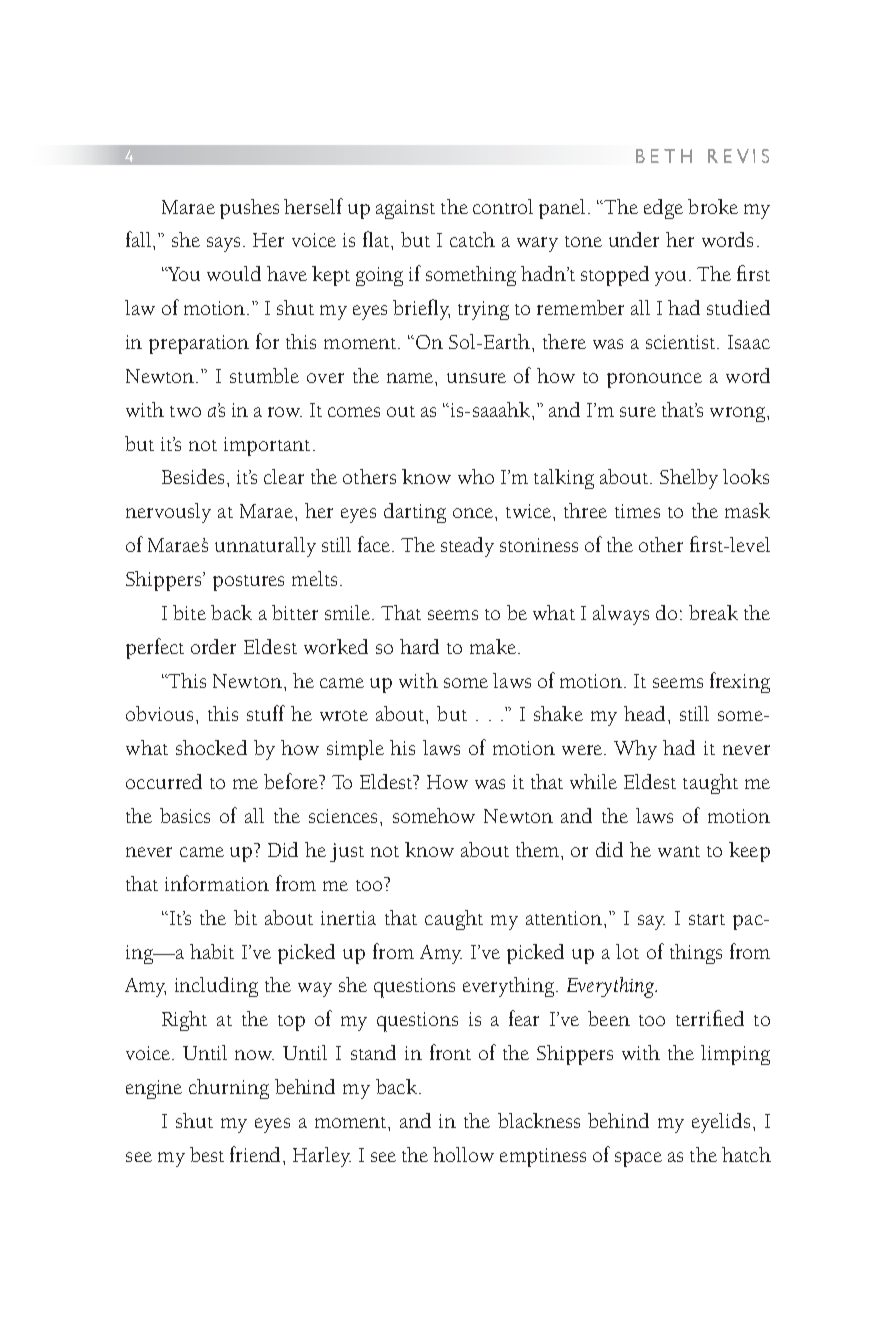  What do you see at coordinates (419, 646) in the screenshot?
I see `hard` at bounding box center [419, 646].
